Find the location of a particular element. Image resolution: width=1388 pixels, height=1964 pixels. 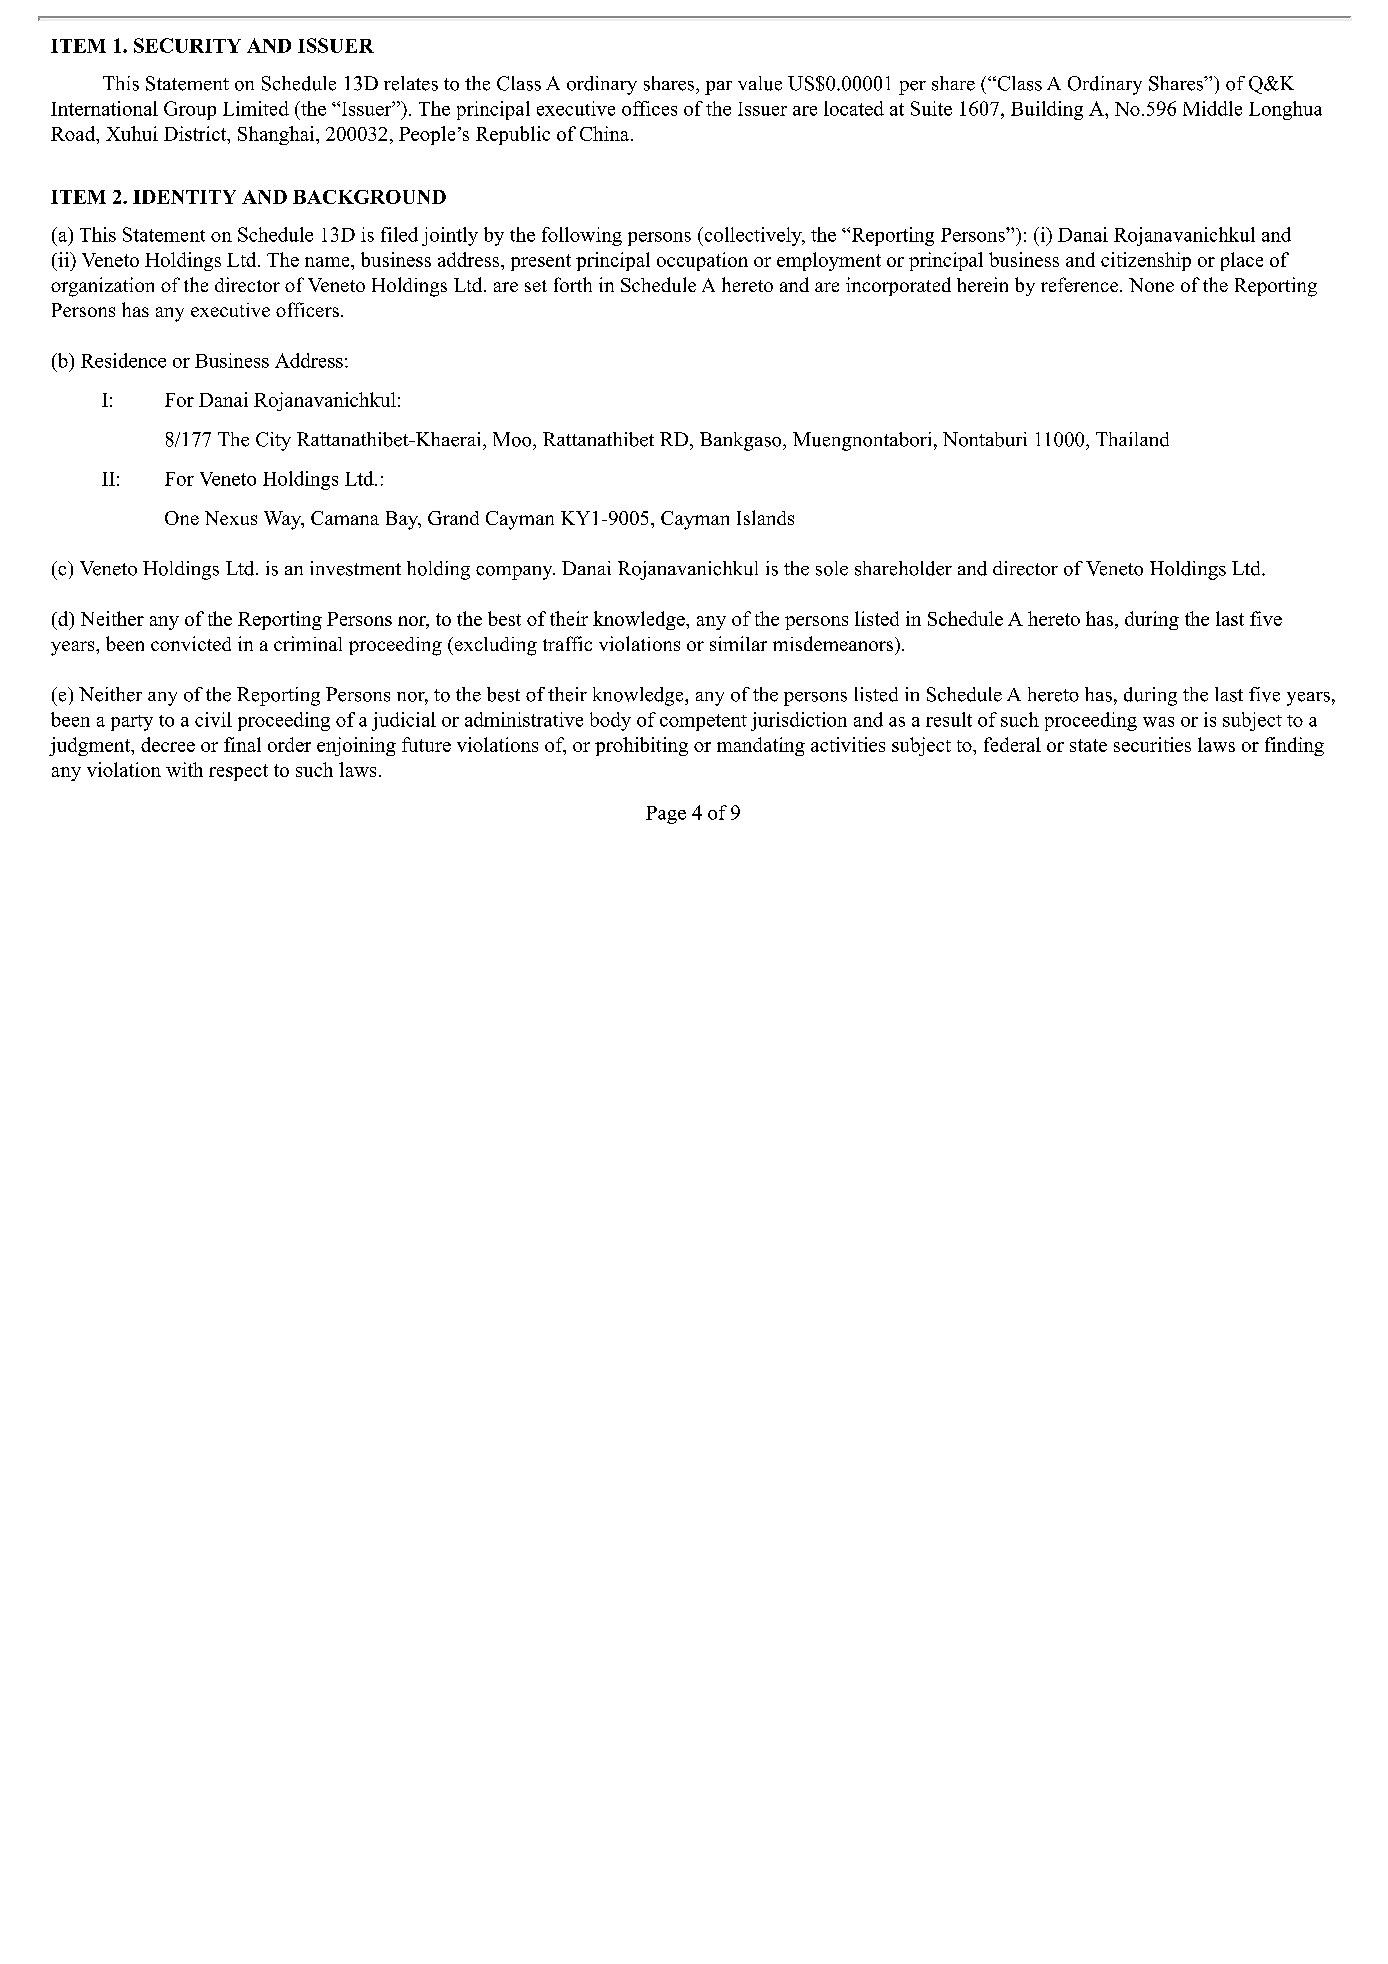

citizenship is located at coordinates (1146, 261).
